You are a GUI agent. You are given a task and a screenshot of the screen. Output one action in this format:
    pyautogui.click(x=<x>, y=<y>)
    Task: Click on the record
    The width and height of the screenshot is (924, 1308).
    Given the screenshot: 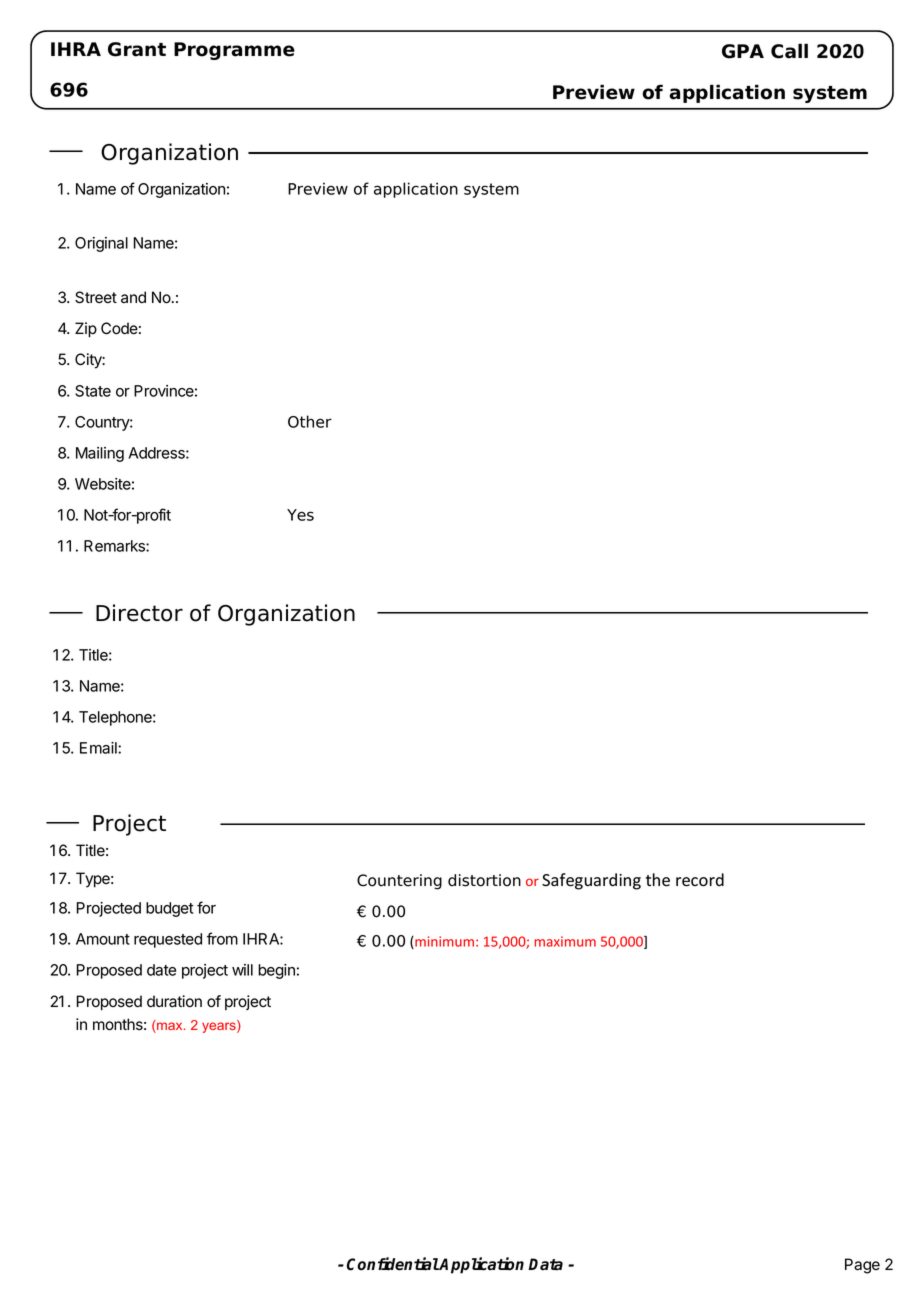 What is the action you would take?
    pyautogui.click(x=700, y=880)
